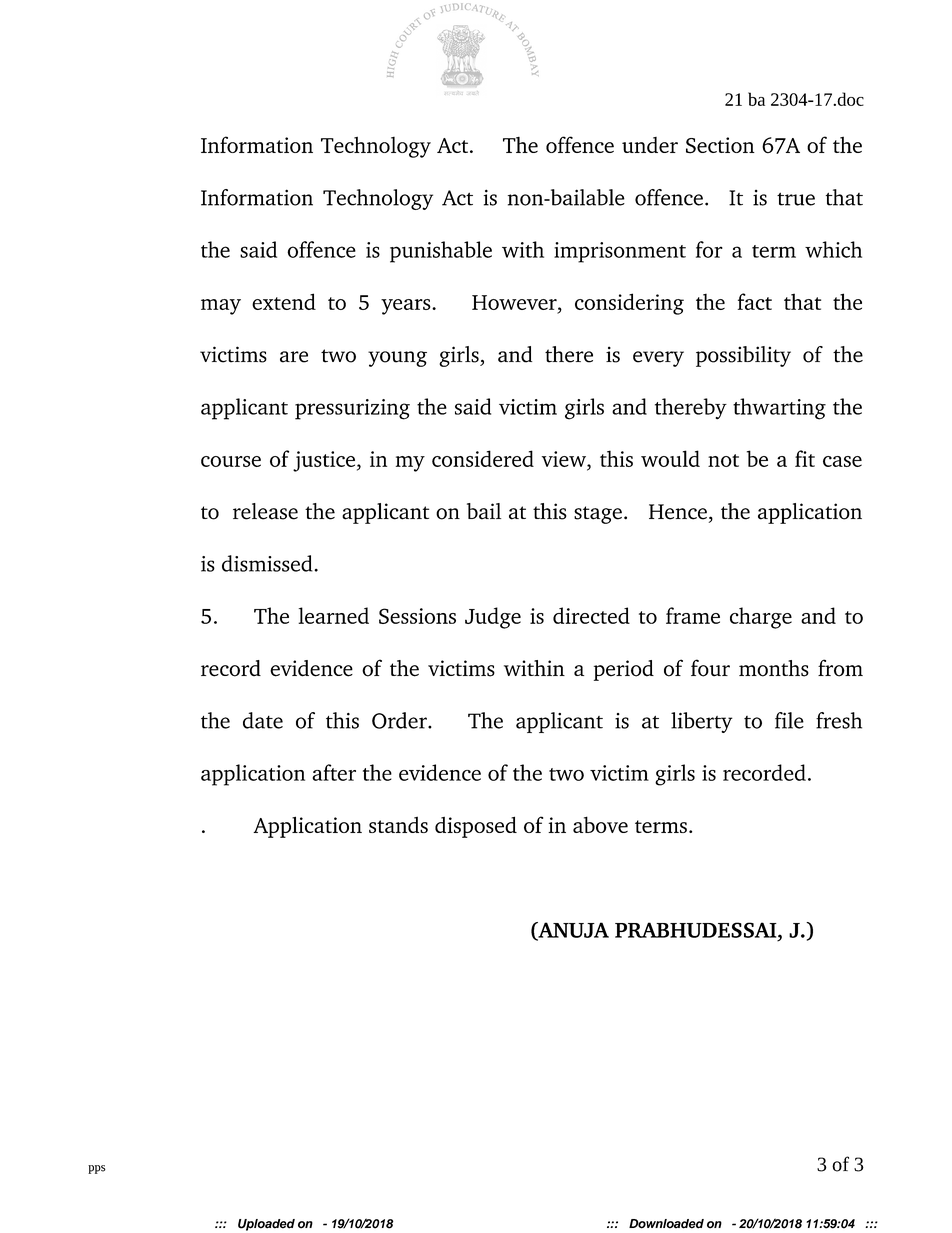  What do you see at coordinates (266, 1225) in the document?
I see `Uploaded` at bounding box center [266, 1225].
